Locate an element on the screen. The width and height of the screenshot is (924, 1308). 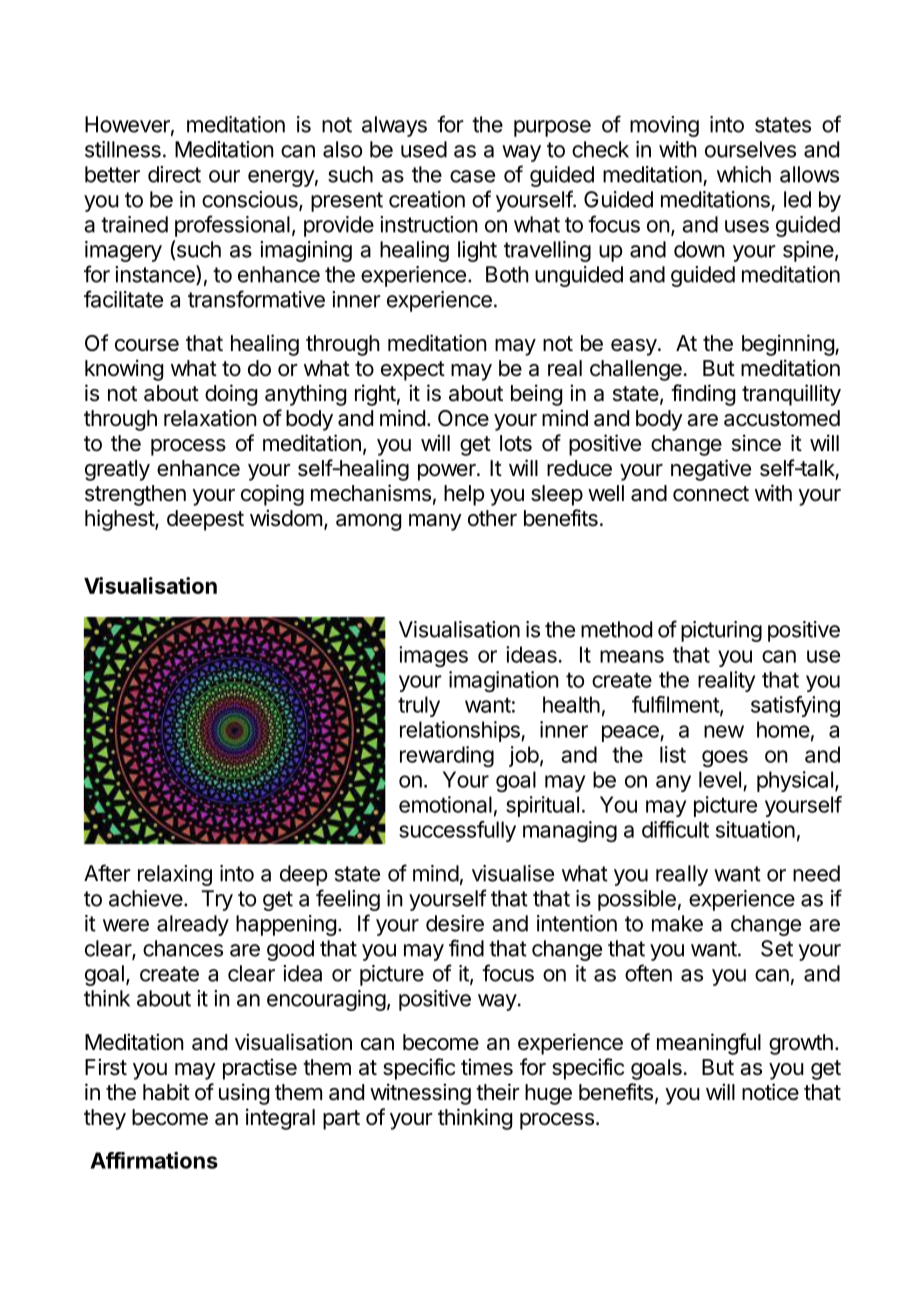
make is located at coordinates (677, 923).
